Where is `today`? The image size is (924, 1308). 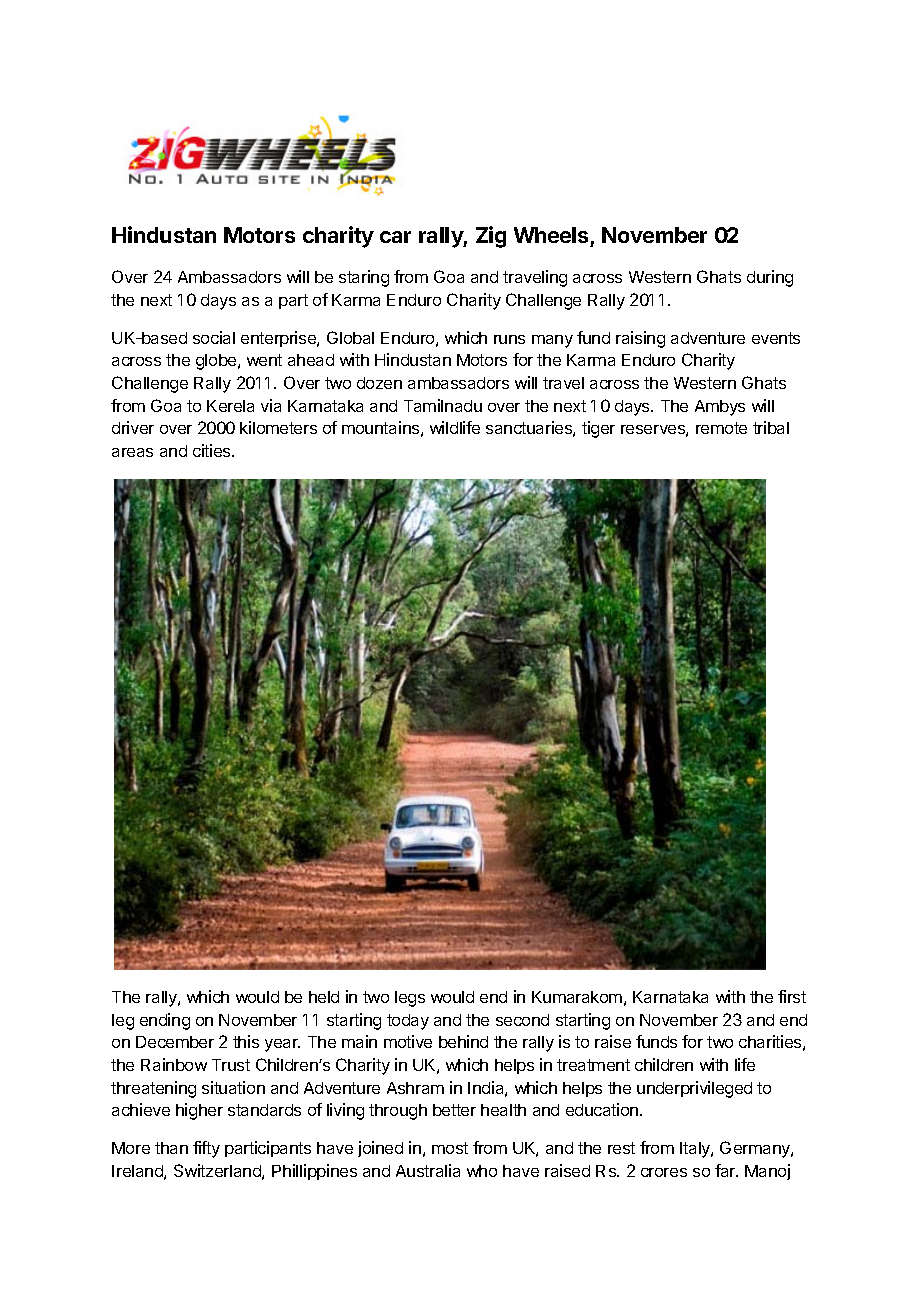 today is located at coordinates (408, 1022).
